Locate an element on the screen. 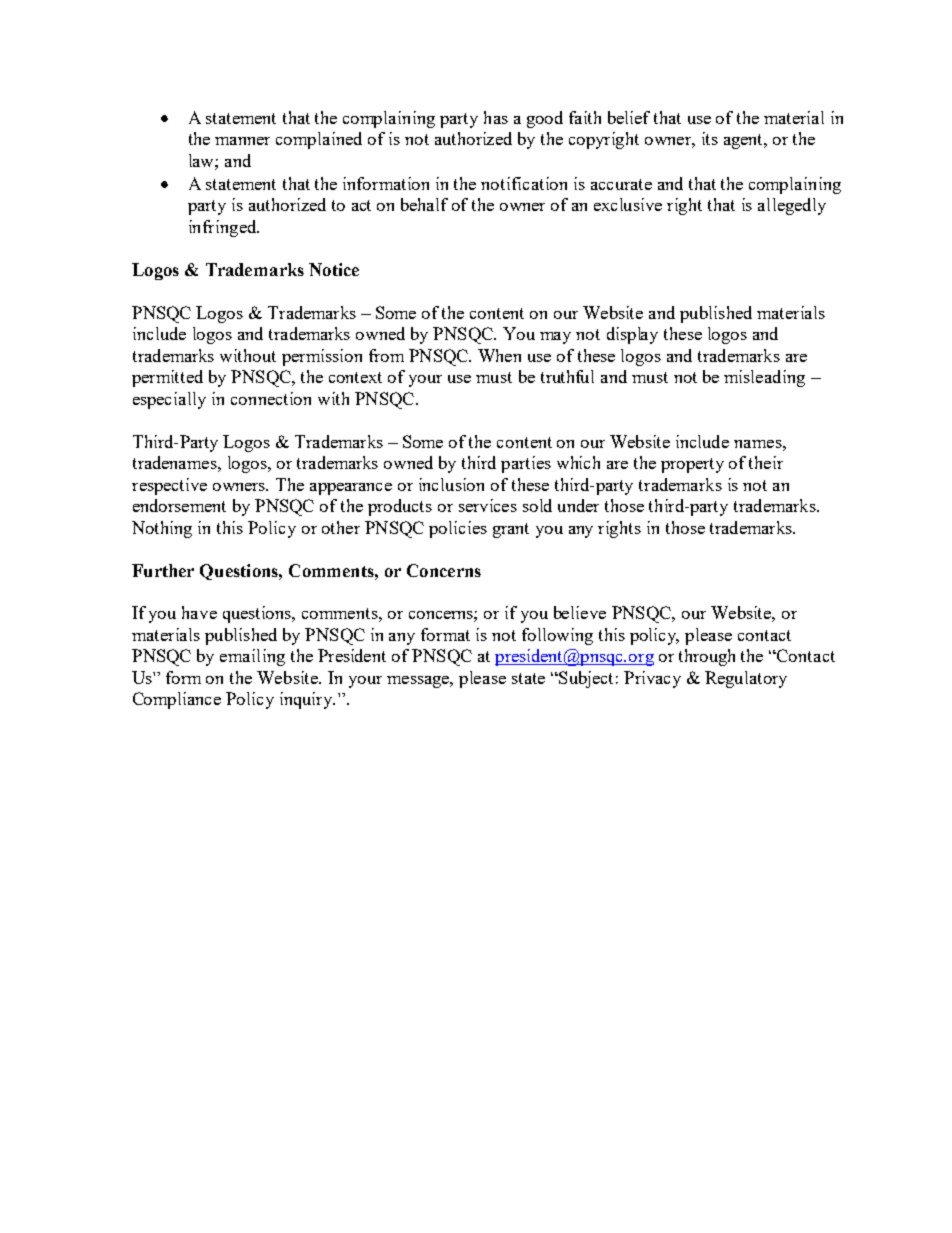 Image resolution: width=952 pixels, height=1233 pixels. services is located at coordinates (488, 505).
